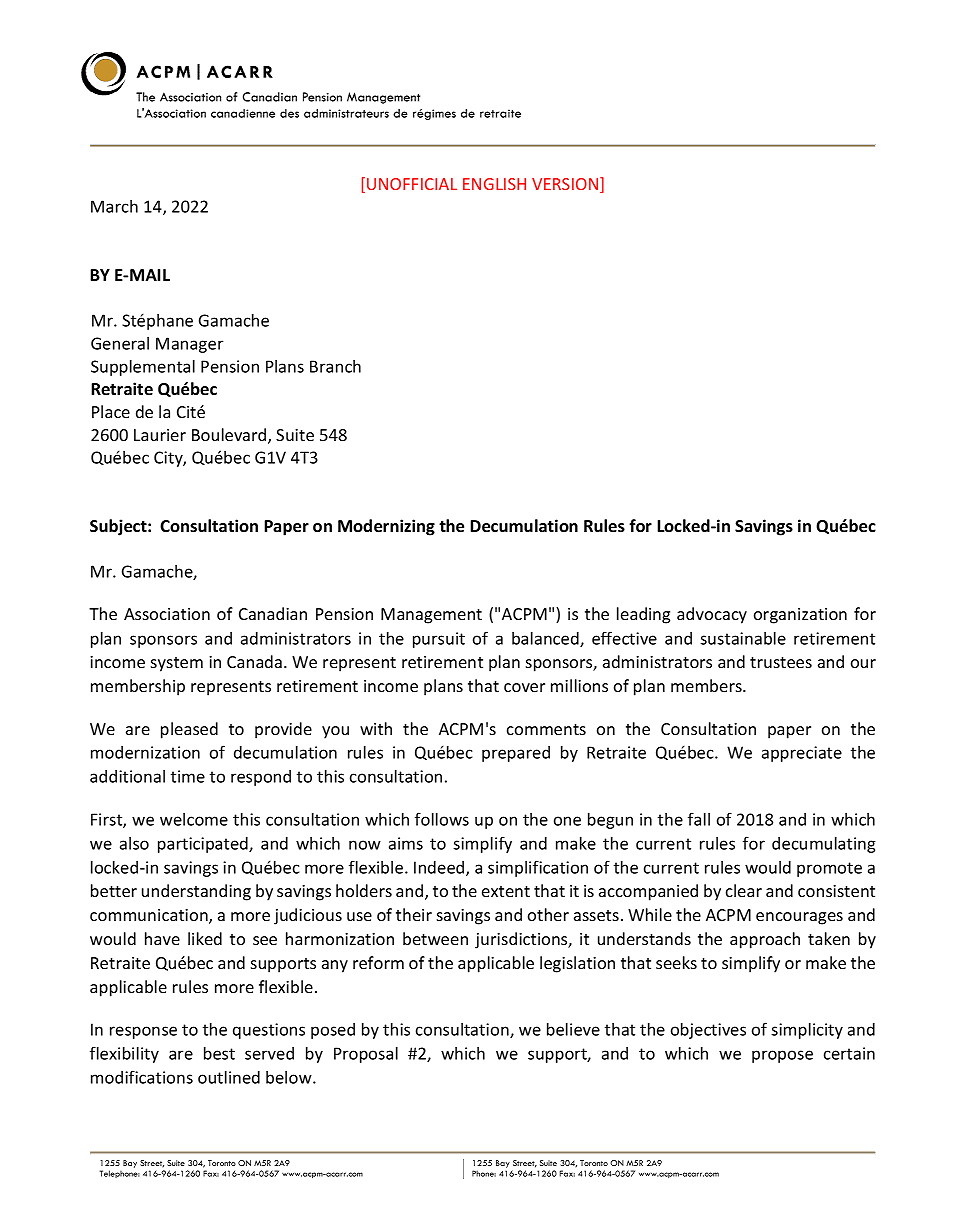 The image size is (954, 1232). Describe the element at coordinates (566, 185) in the page. I see `VERSION` at that location.
